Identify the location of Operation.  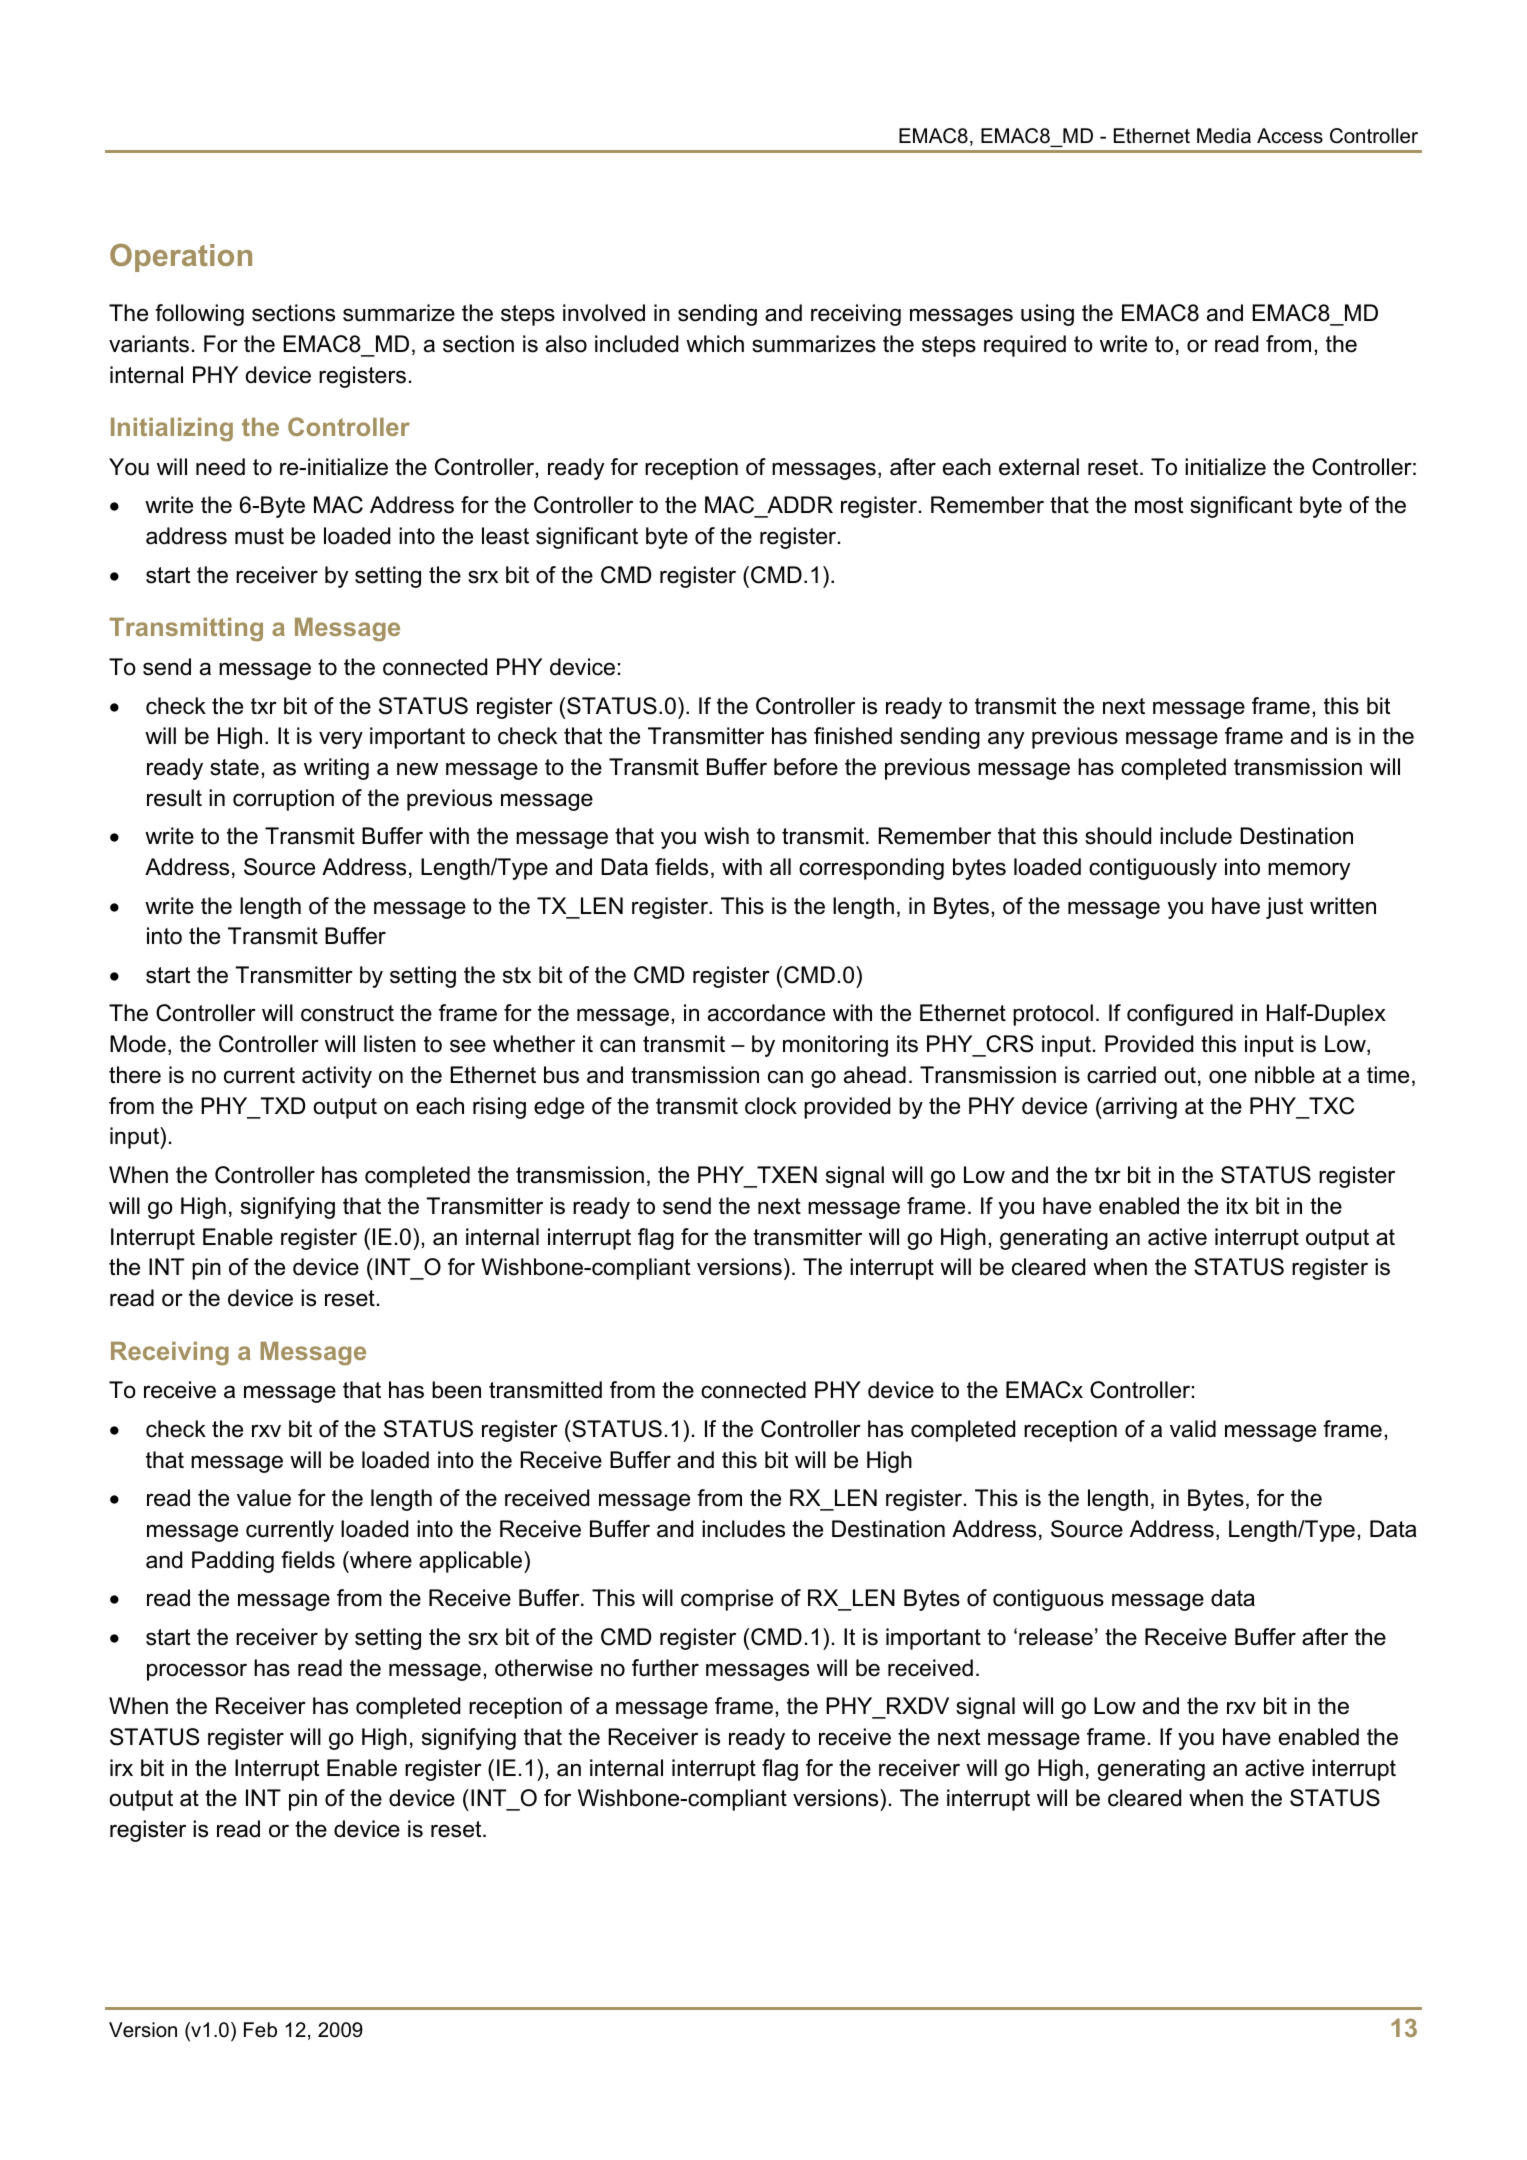
(181, 258).
